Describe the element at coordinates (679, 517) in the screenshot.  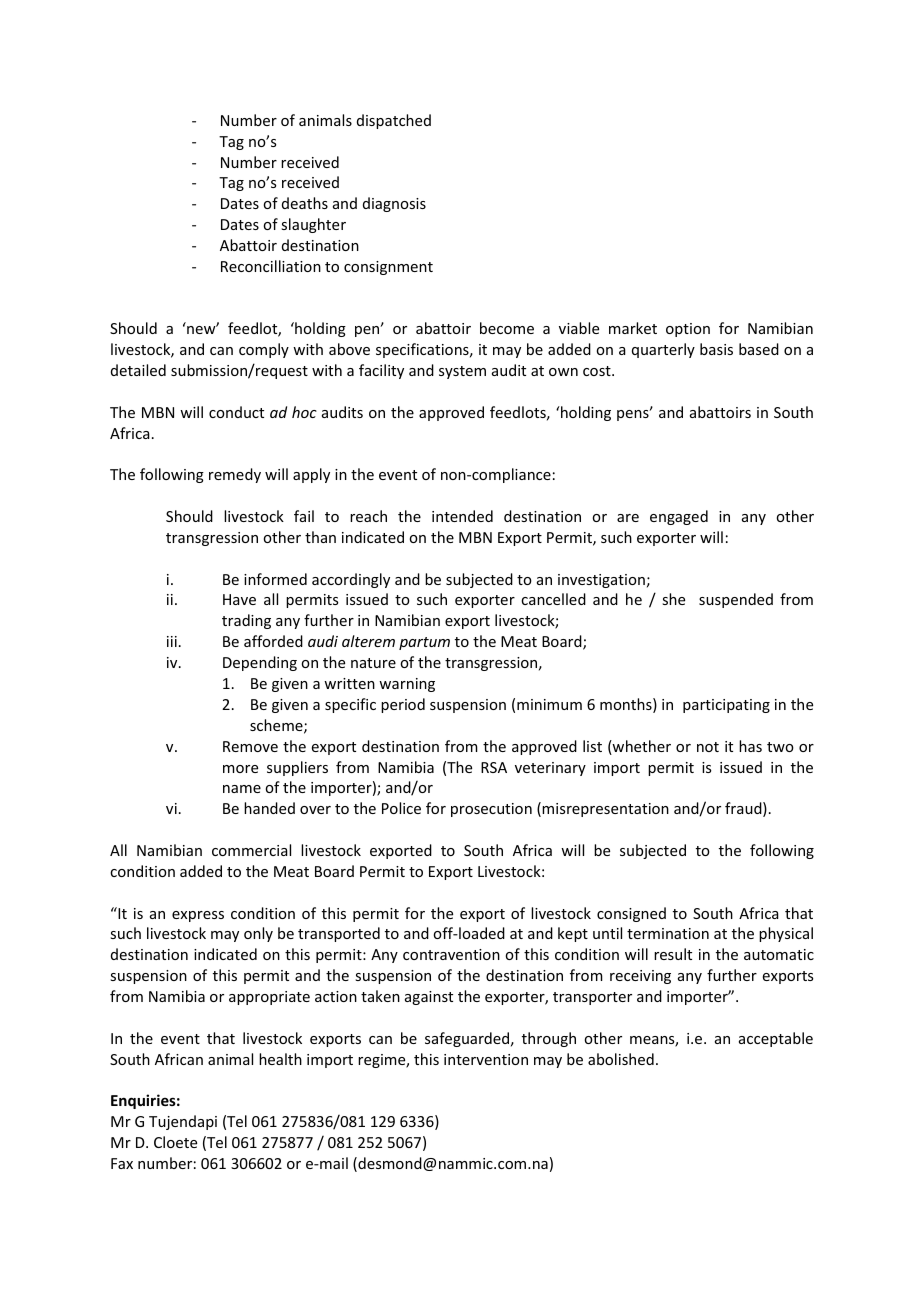
I see `engaged` at that location.
